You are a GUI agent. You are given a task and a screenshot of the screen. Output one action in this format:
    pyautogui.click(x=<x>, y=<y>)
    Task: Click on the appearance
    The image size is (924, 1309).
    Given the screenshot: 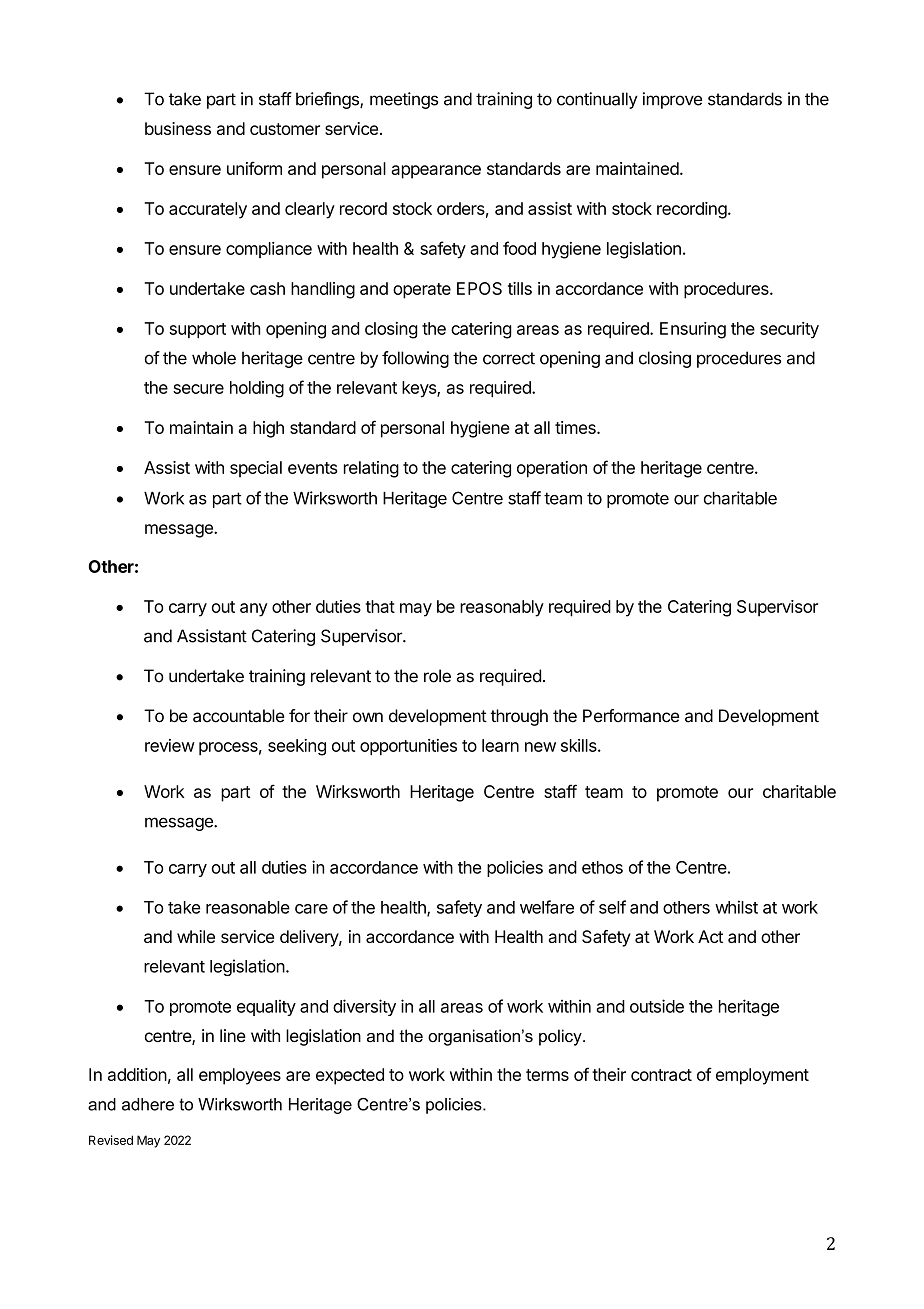 What is the action you would take?
    pyautogui.click(x=436, y=172)
